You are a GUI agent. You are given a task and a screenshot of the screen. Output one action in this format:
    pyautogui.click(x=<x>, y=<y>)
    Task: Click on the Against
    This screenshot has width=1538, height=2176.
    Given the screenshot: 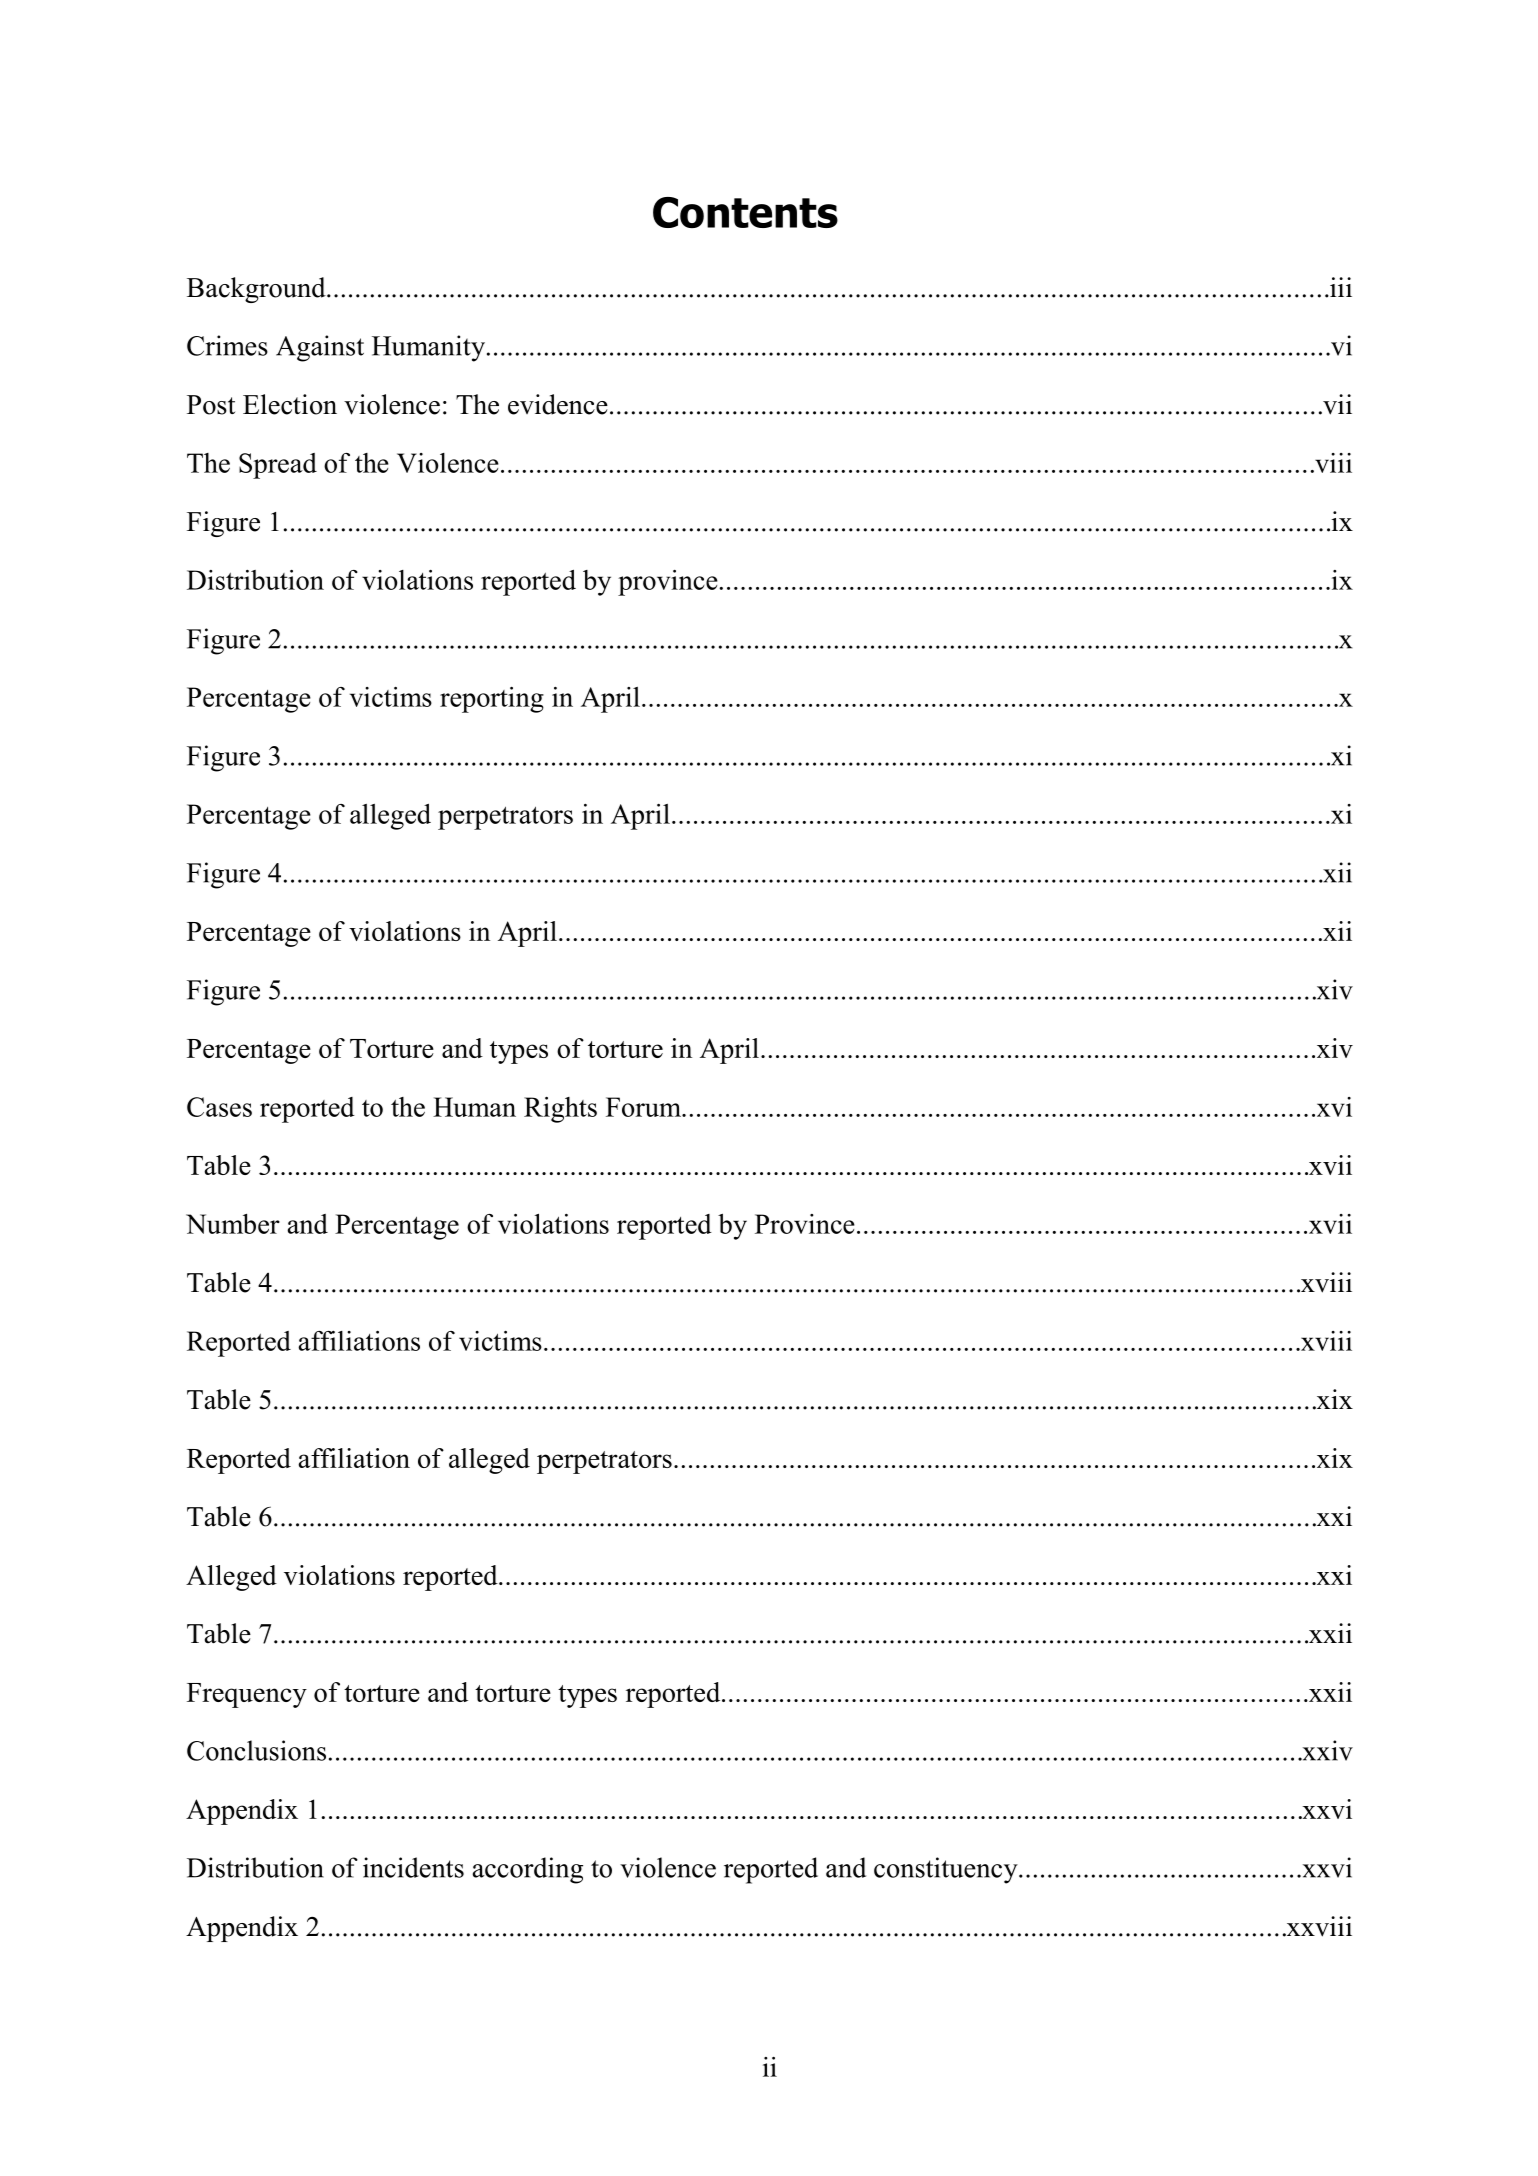 What is the action you would take?
    pyautogui.click(x=320, y=348)
